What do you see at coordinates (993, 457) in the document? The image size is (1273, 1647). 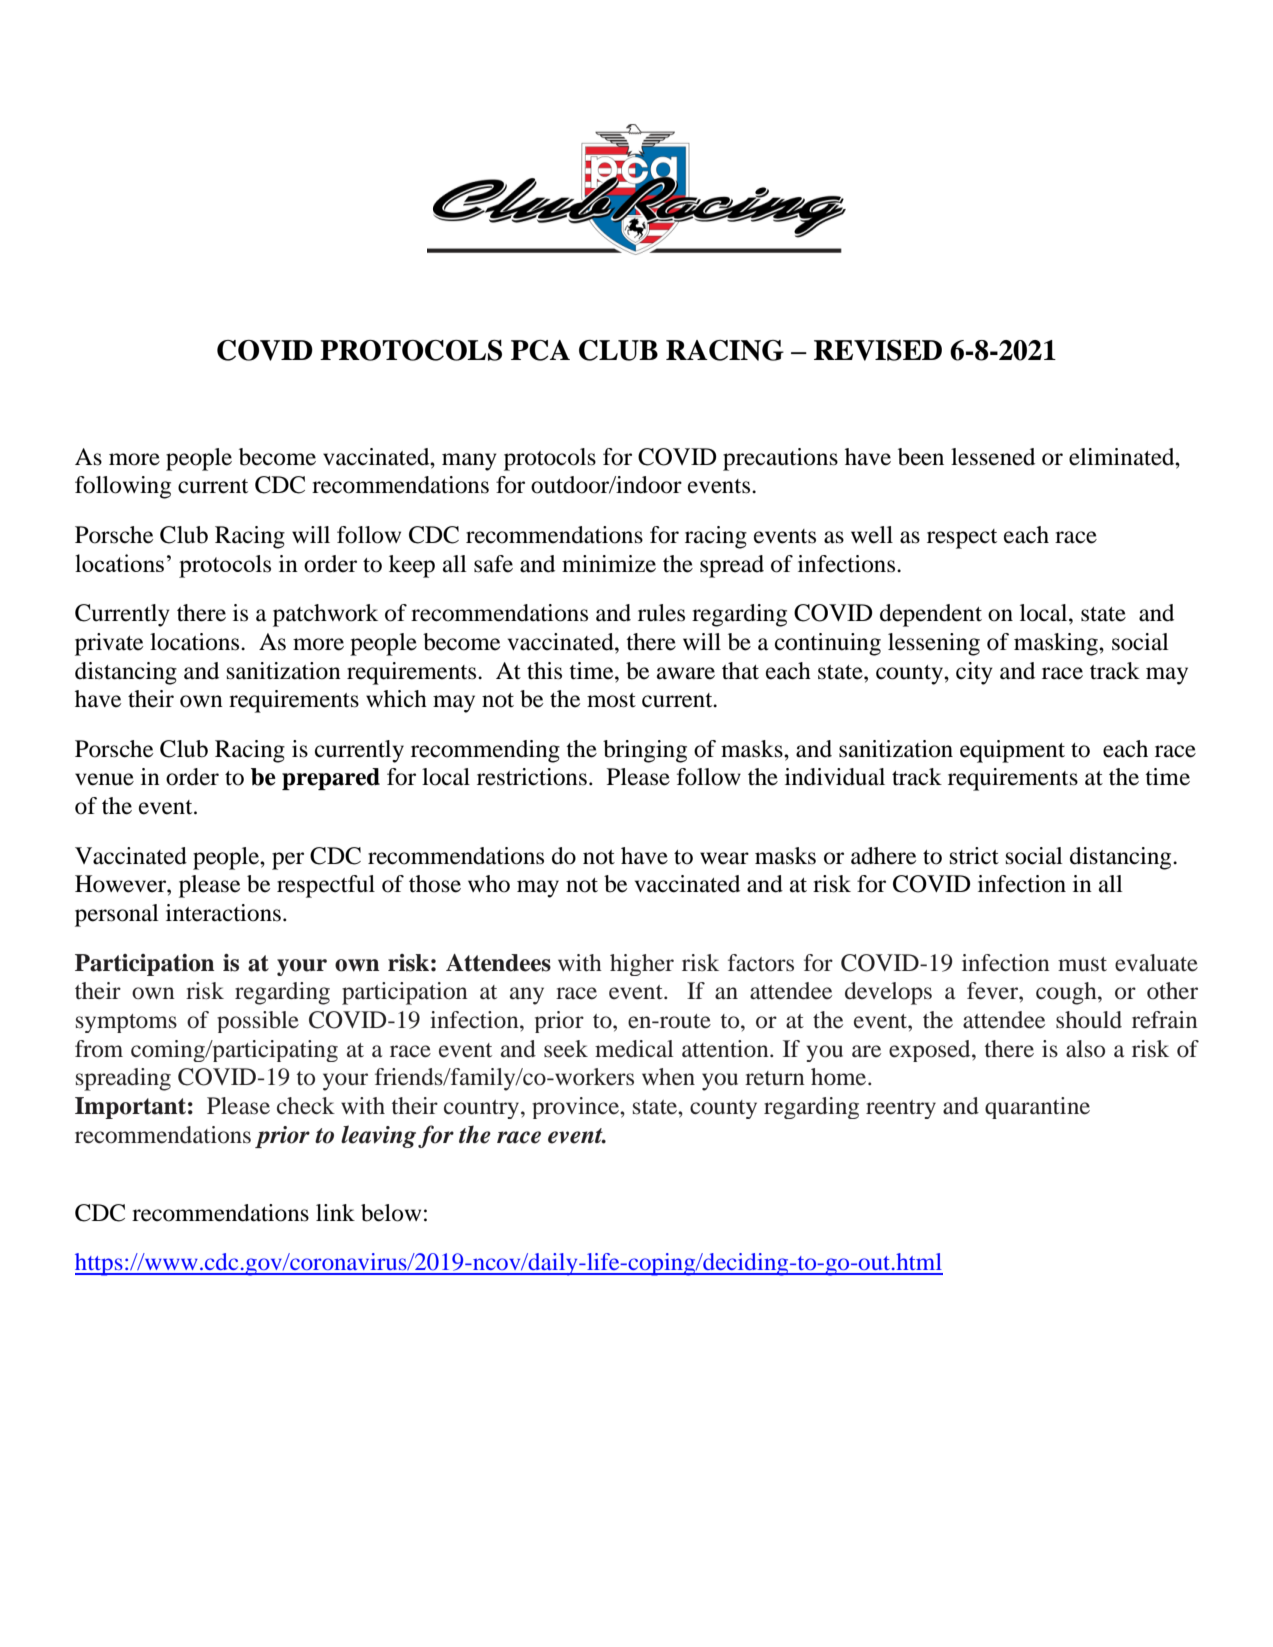 I see `lessened` at bounding box center [993, 457].
